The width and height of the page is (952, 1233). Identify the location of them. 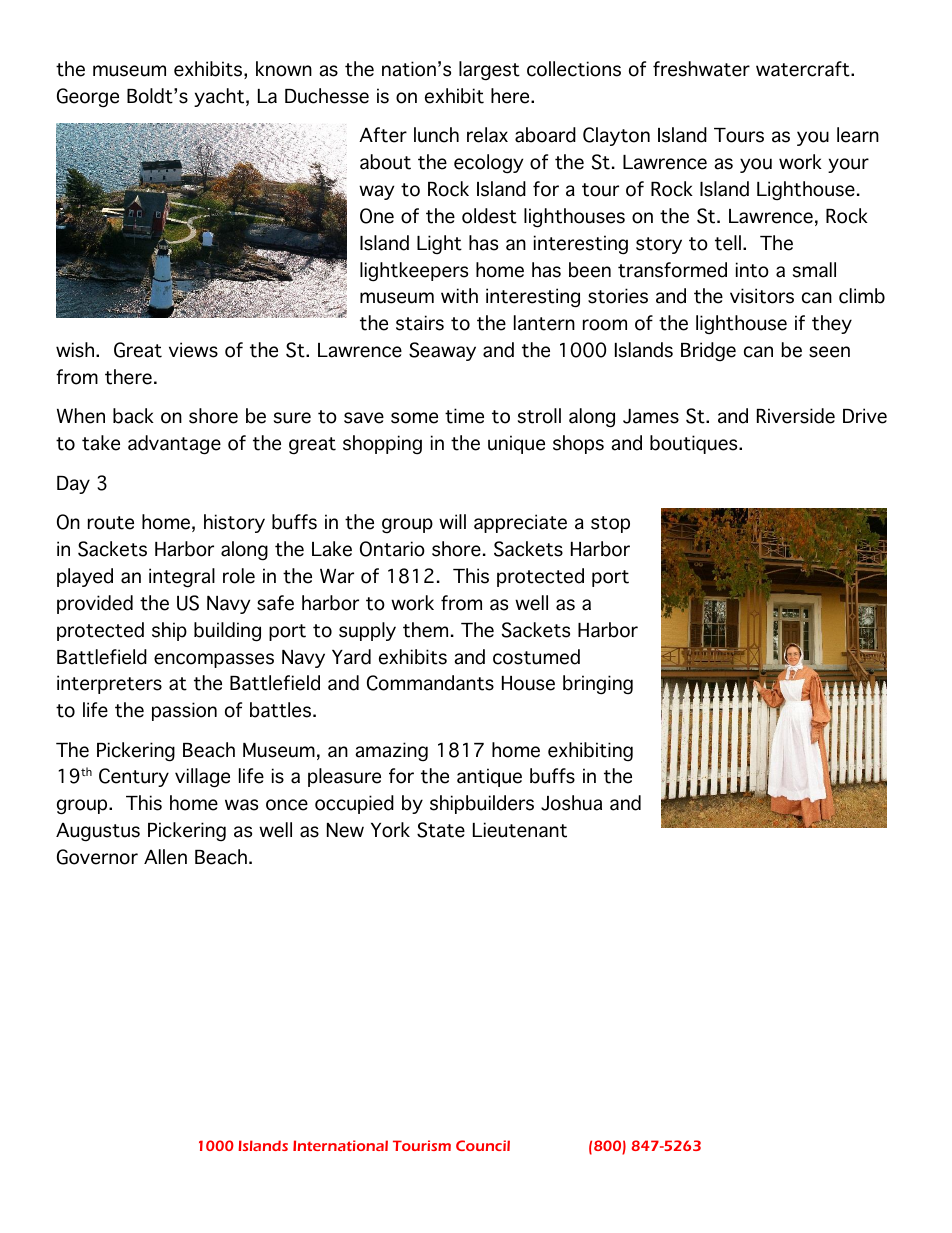
(425, 630).
